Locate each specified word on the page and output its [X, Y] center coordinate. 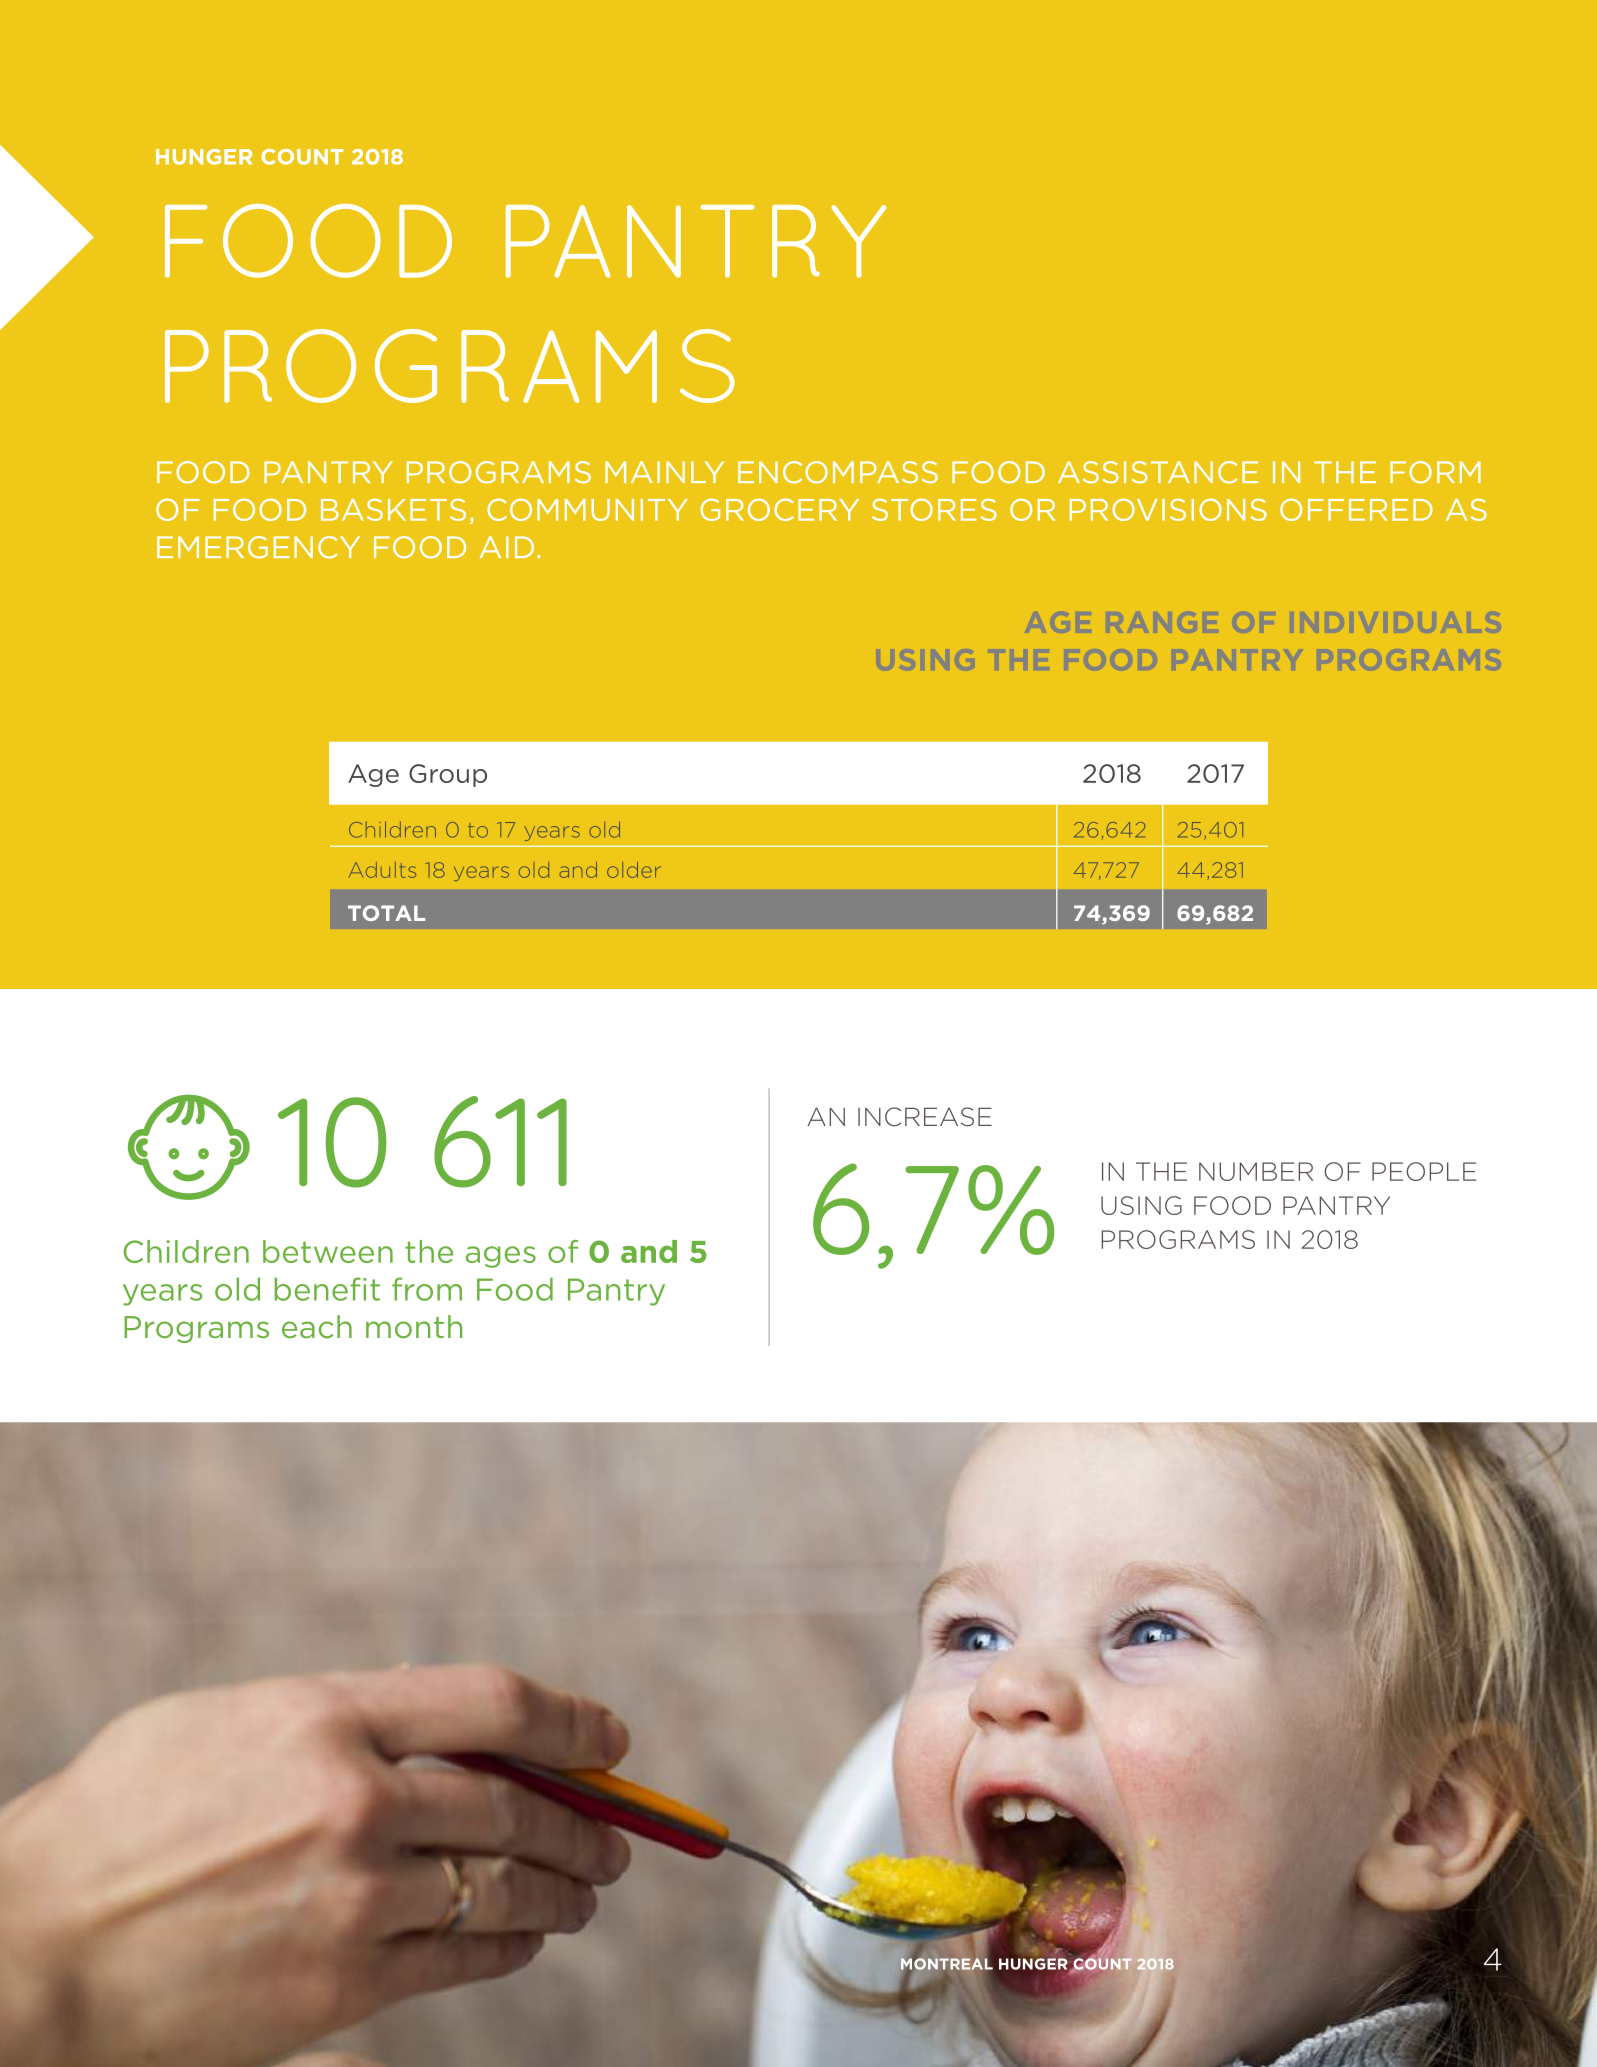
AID [507, 547]
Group [448, 775]
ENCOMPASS [838, 472]
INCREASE [925, 1117]
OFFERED [1356, 509]
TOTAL [386, 913]
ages [501, 1257]
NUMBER [1256, 1171]
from [427, 1289]
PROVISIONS [1168, 509]
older [634, 870]
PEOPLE [1424, 1171]
